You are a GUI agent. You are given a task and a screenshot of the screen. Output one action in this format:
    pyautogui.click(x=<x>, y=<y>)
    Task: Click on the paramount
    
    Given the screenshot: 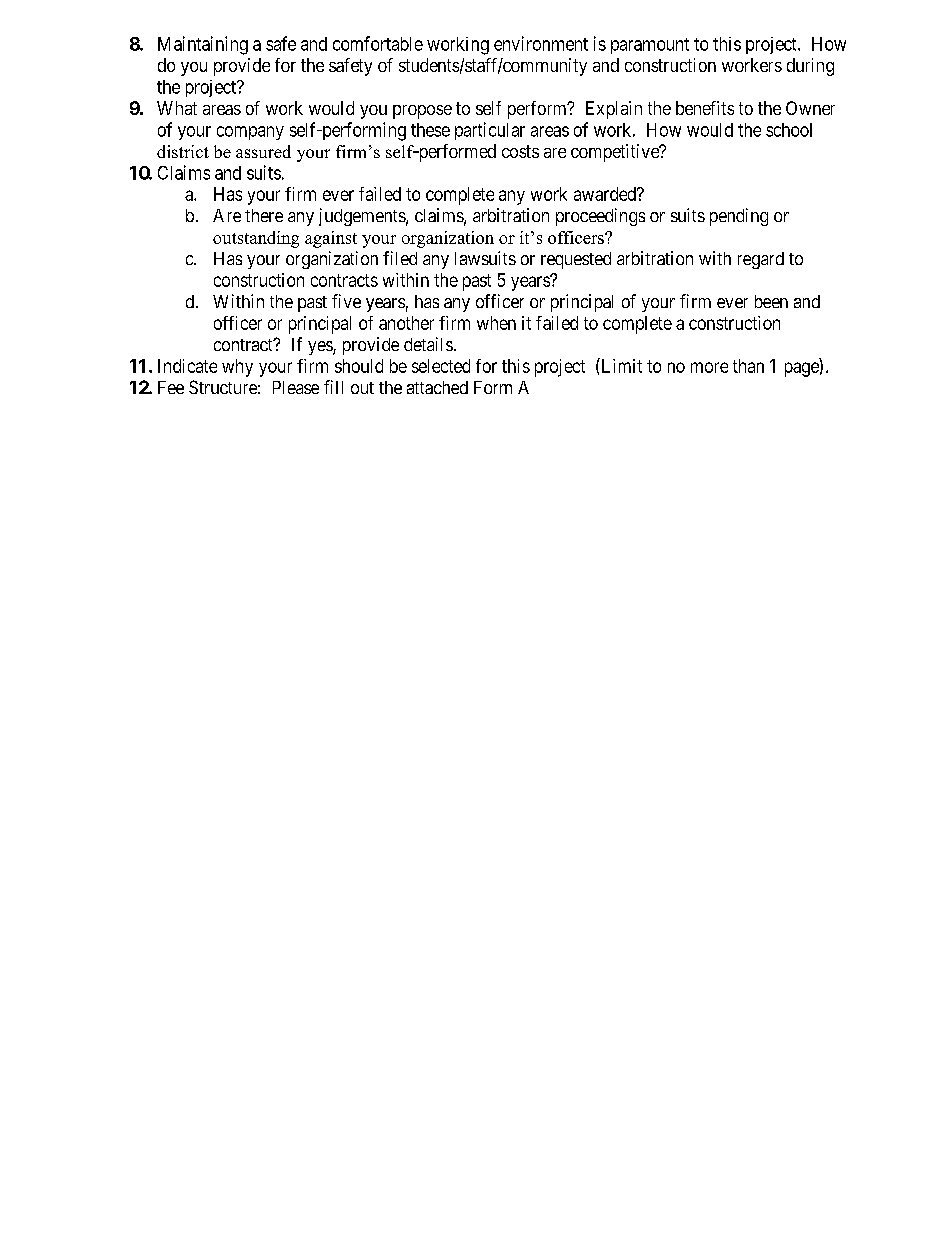 What is the action you would take?
    pyautogui.click(x=650, y=46)
